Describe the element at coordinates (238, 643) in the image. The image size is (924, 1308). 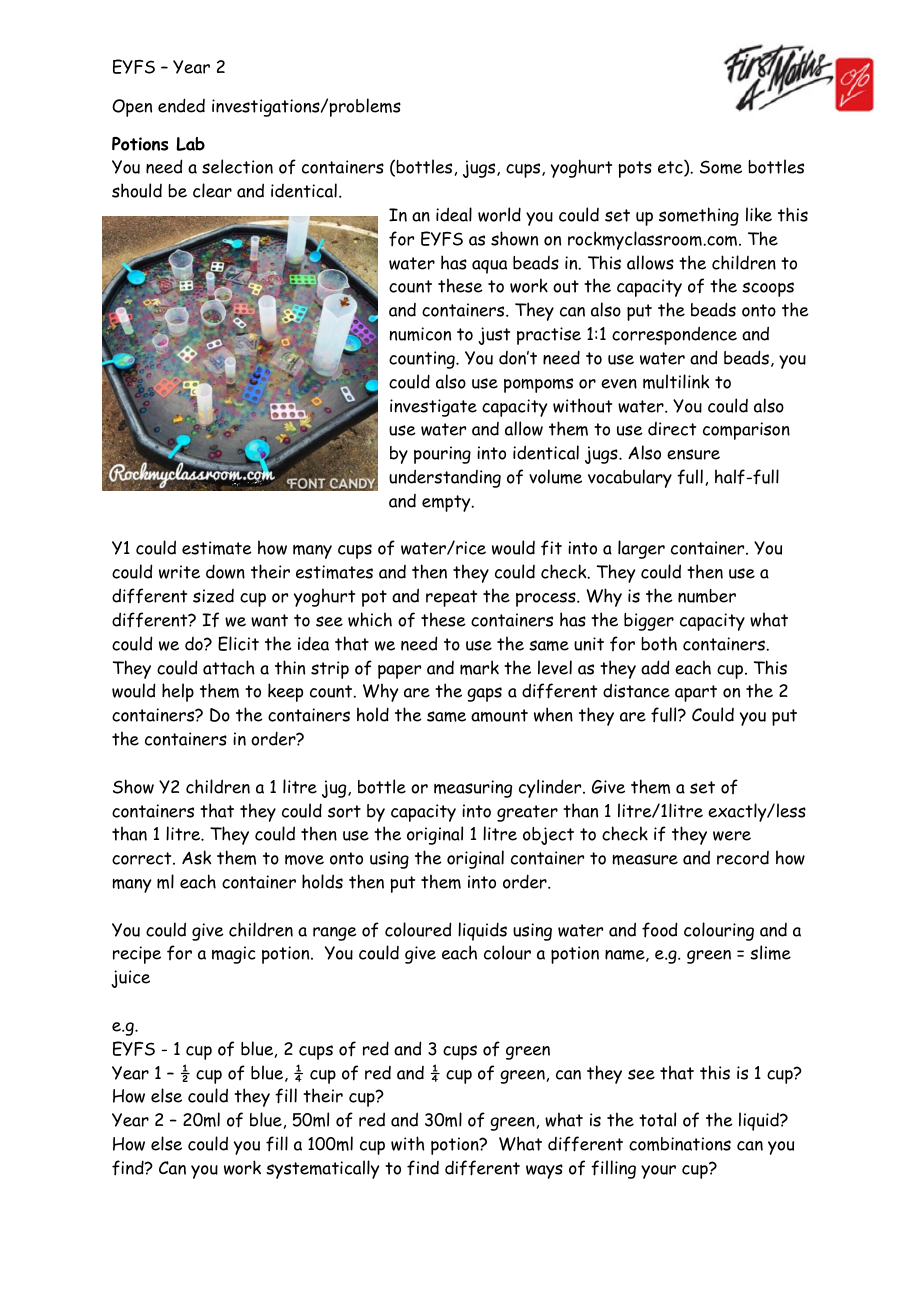
I see `Elicit` at that location.
